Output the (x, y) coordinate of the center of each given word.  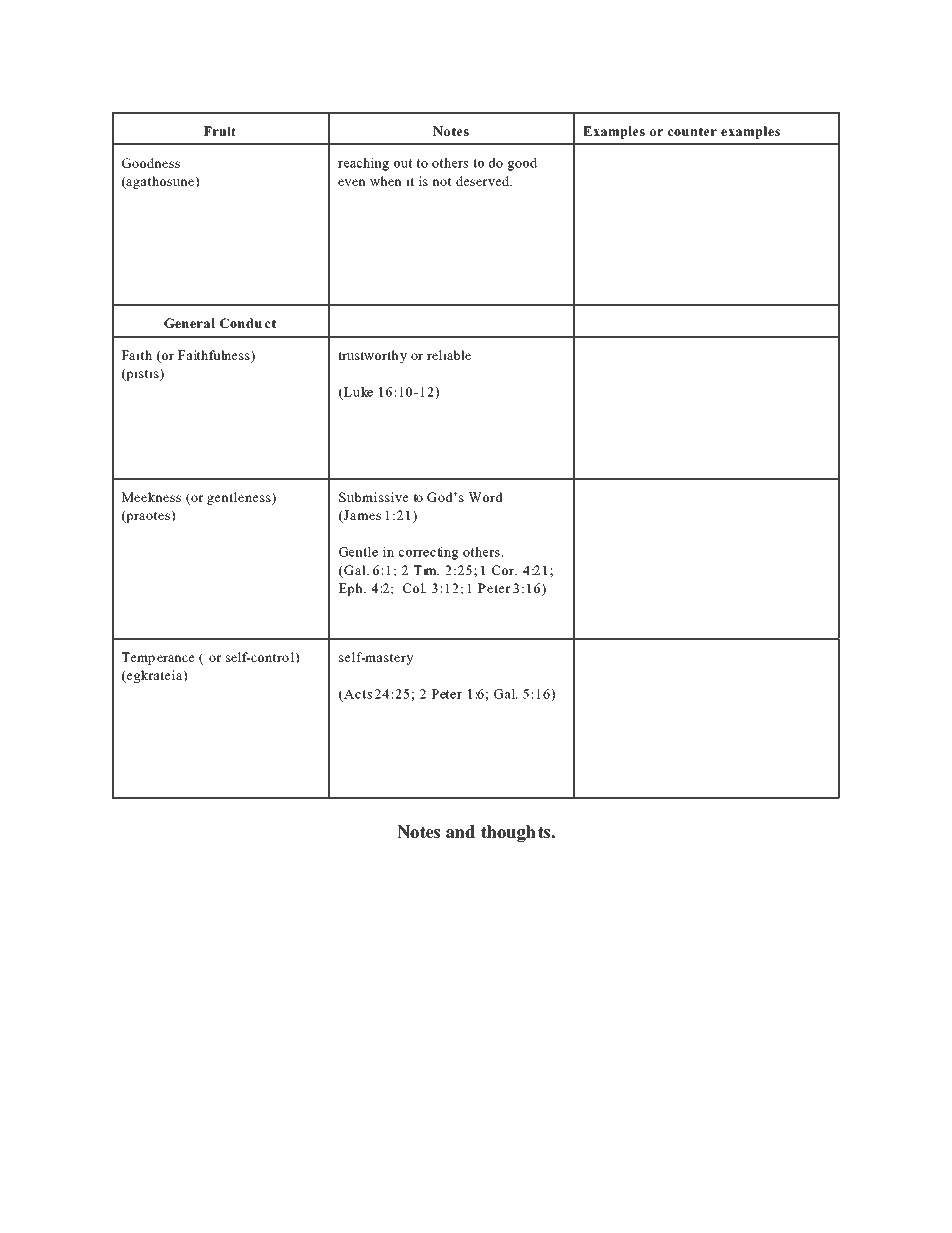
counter (692, 131)
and (460, 831)
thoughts (517, 833)
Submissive (374, 497)
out (403, 163)
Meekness (151, 497)
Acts (357, 694)
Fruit (220, 131)
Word (485, 497)
